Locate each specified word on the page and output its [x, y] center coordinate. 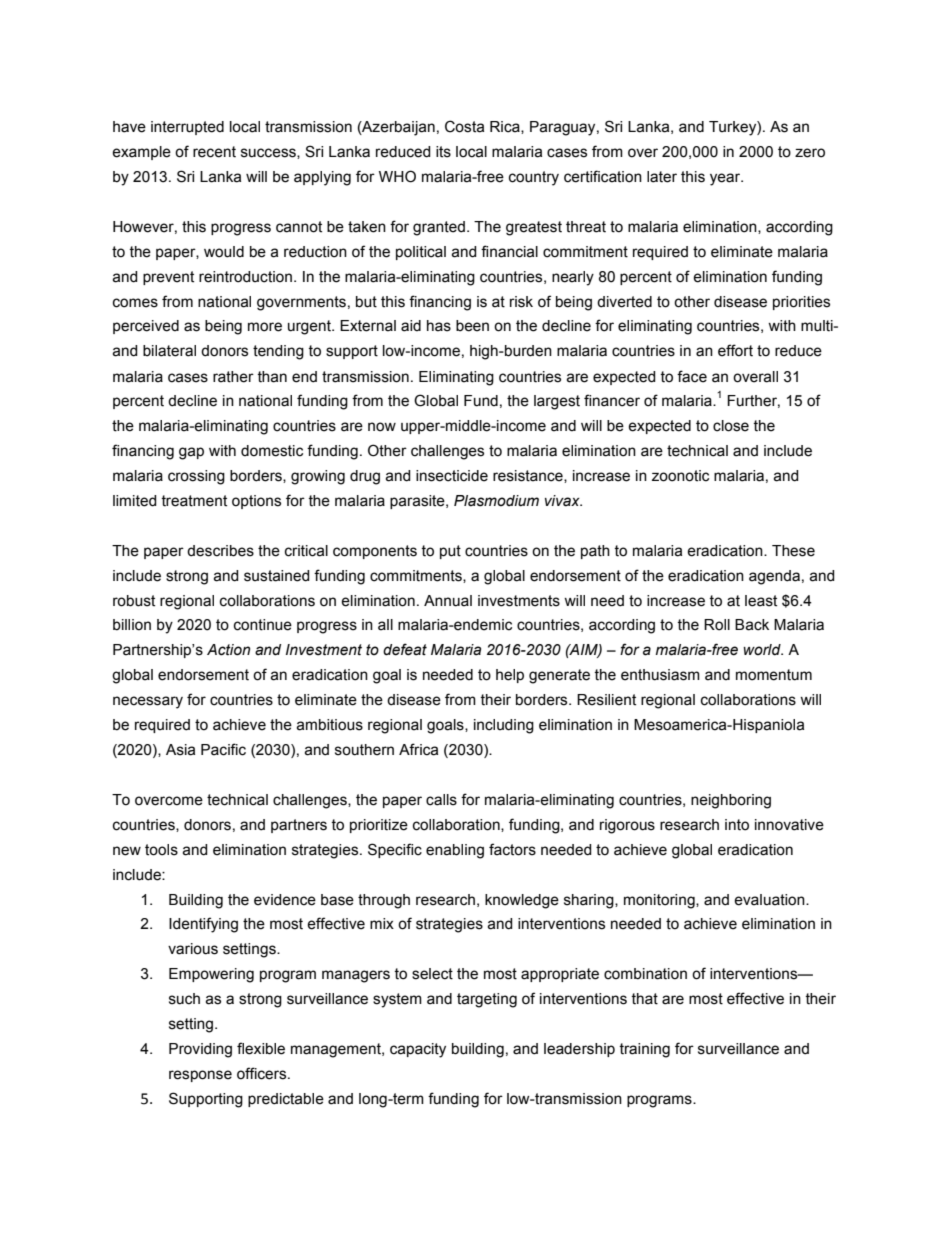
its [443, 152]
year [726, 179]
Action [228, 650]
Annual [448, 601]
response [200, 1076]
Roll [717, 625]
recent [214, 152]
